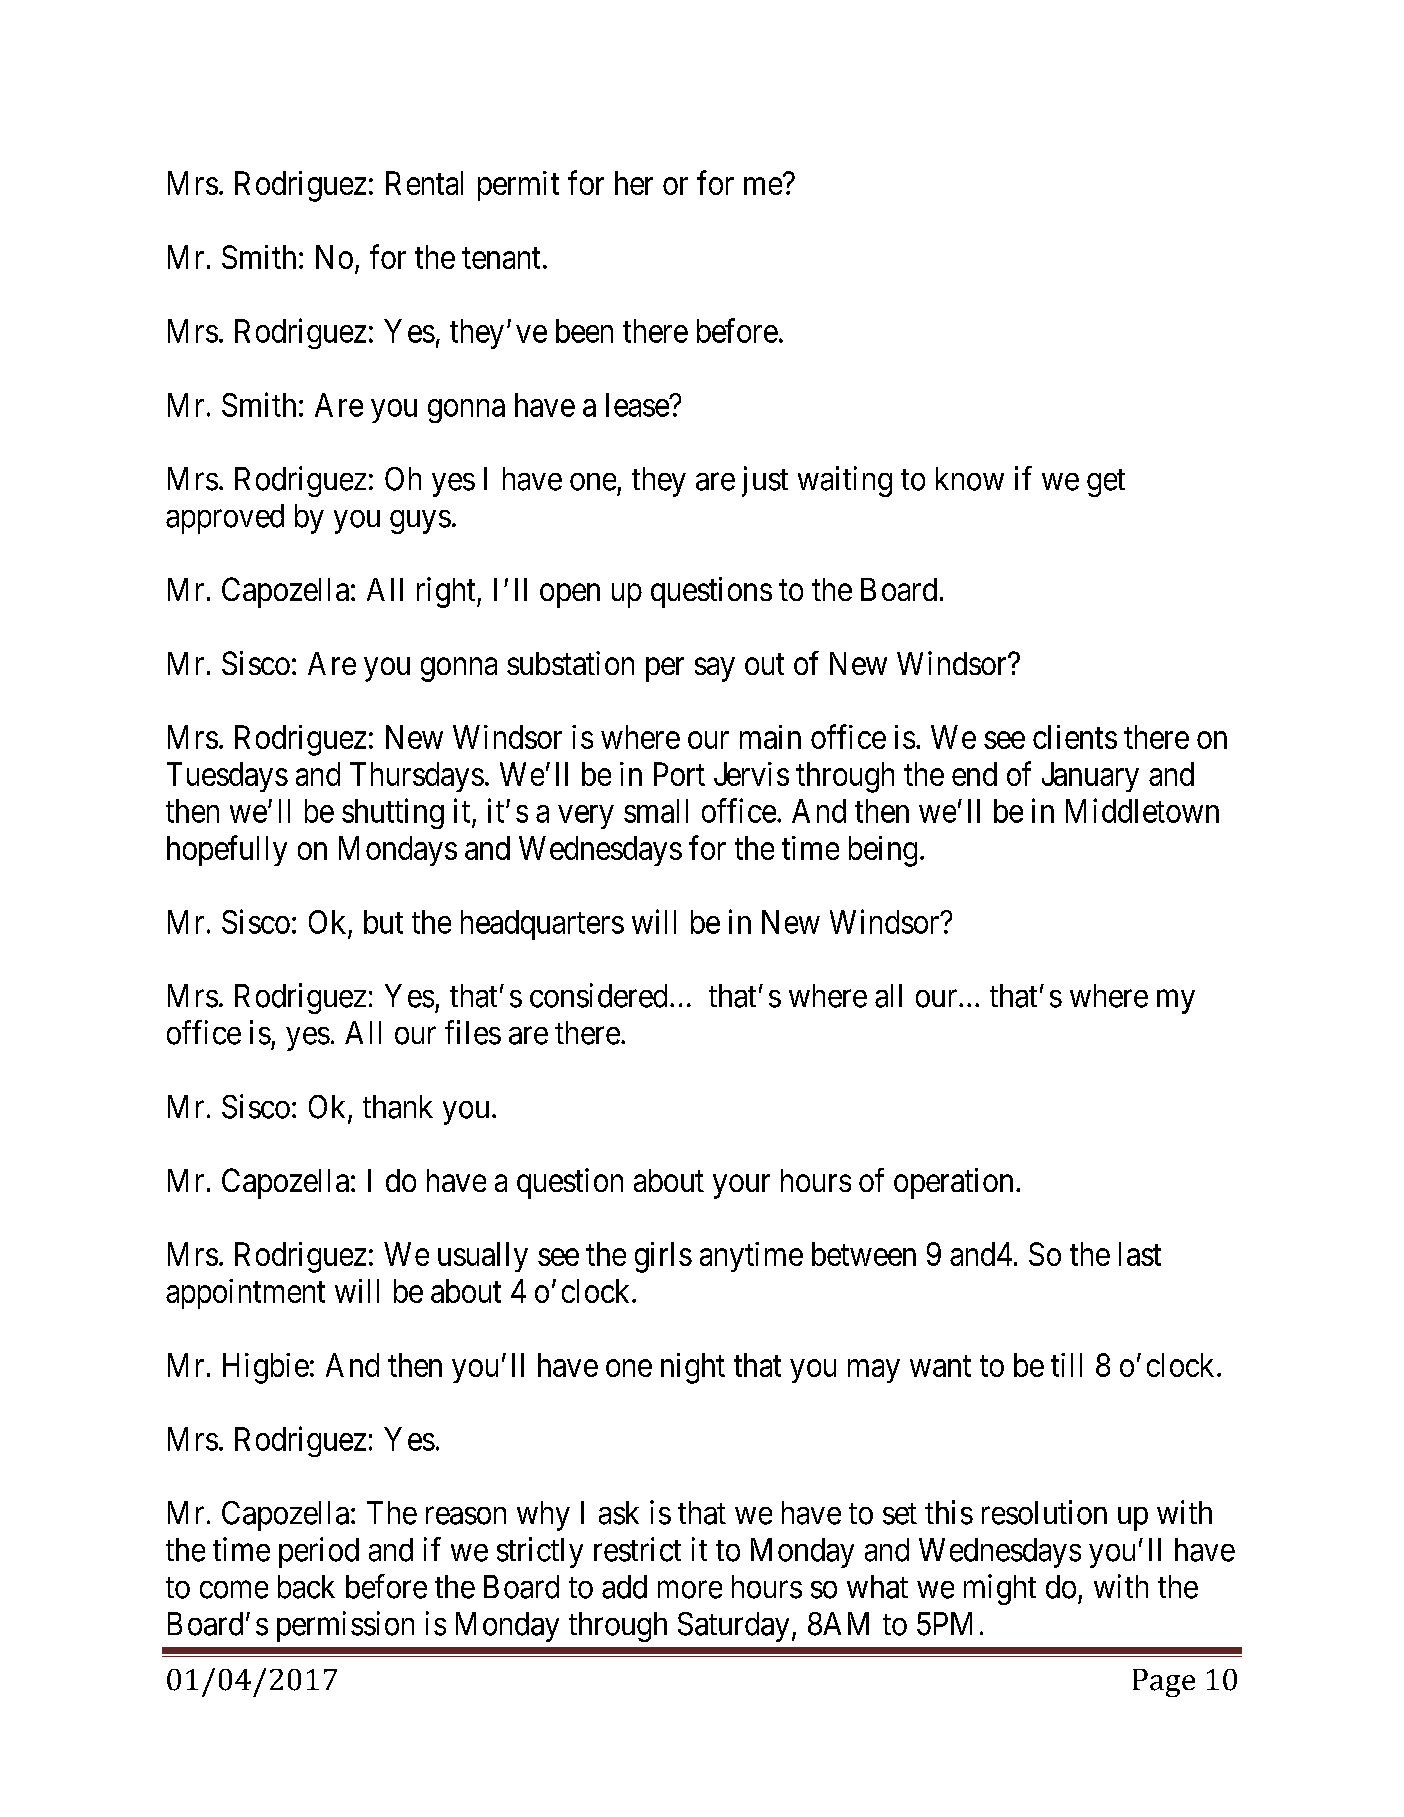  I want to click on Middletown, so click(1142, 810).
